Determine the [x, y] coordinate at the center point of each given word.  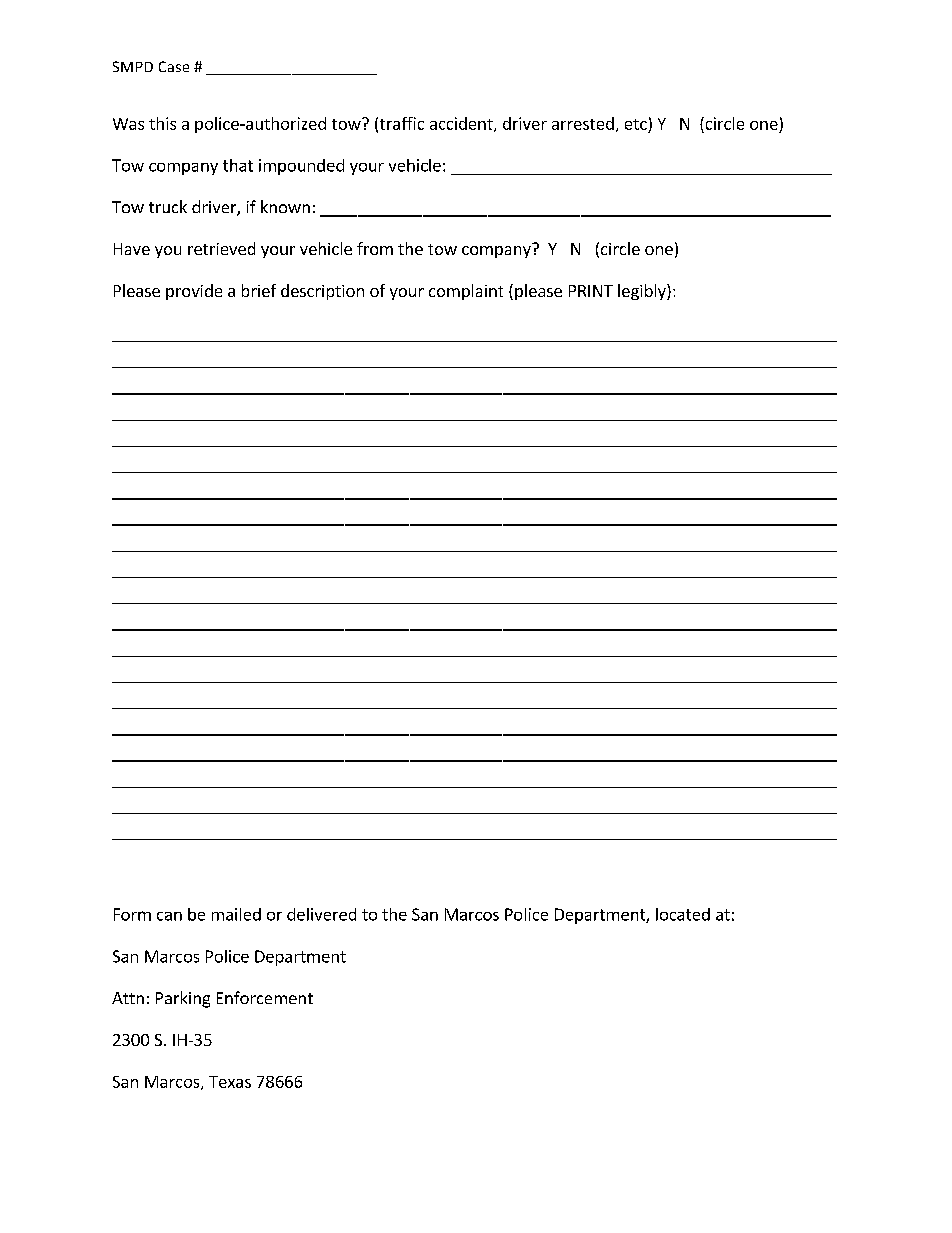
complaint [466, 292]
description [322, 292]
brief [259, 290]
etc [636, 124]
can [169, 916]
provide [194, 292]
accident [462, 124]
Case [174, 66]
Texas [230, 1082]
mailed [236, 914]
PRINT [591, 291]
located [683, 914]
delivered [321, 914]
